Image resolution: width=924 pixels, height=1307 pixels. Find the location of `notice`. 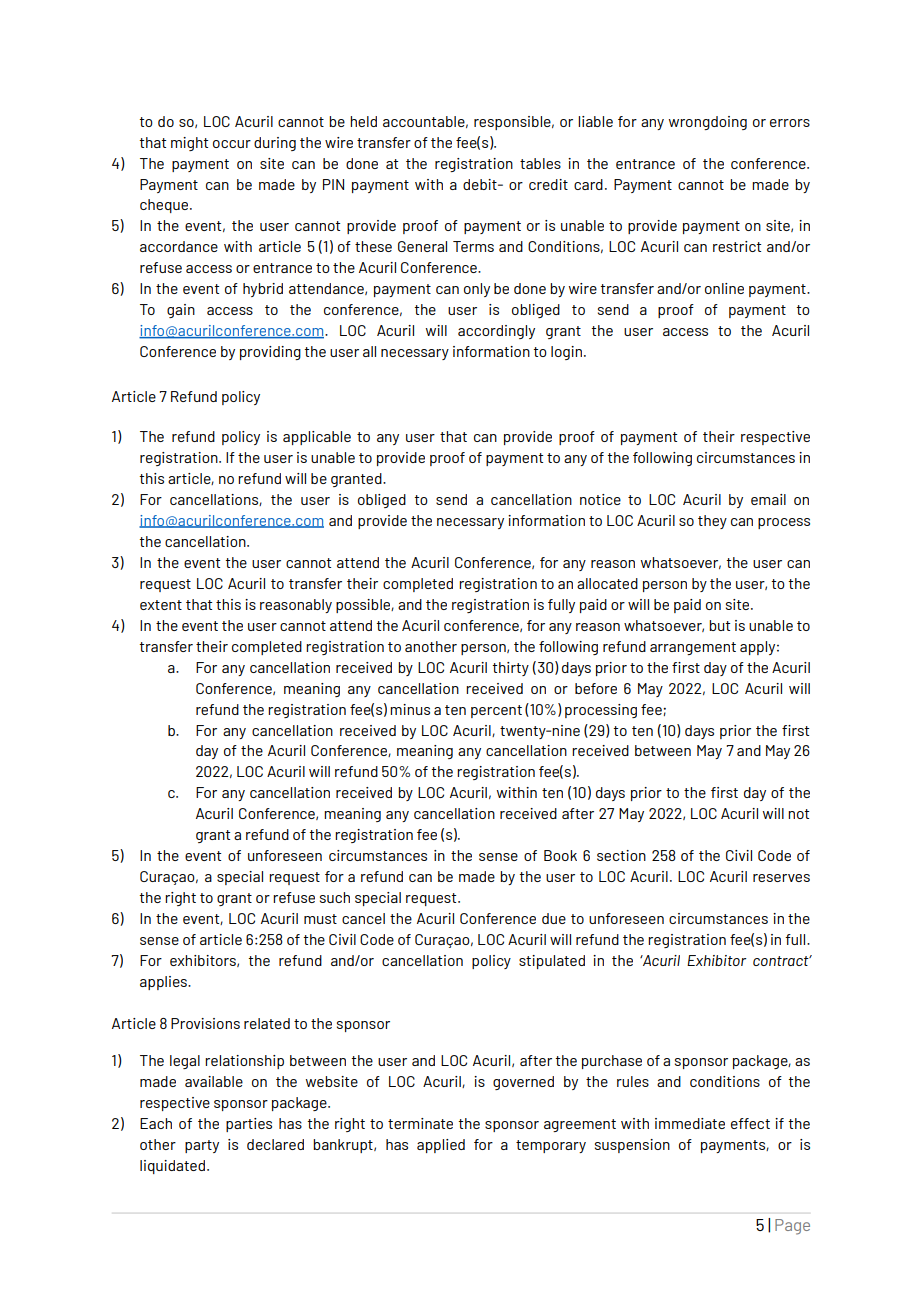

notice is located at coordinates (600, 499).
